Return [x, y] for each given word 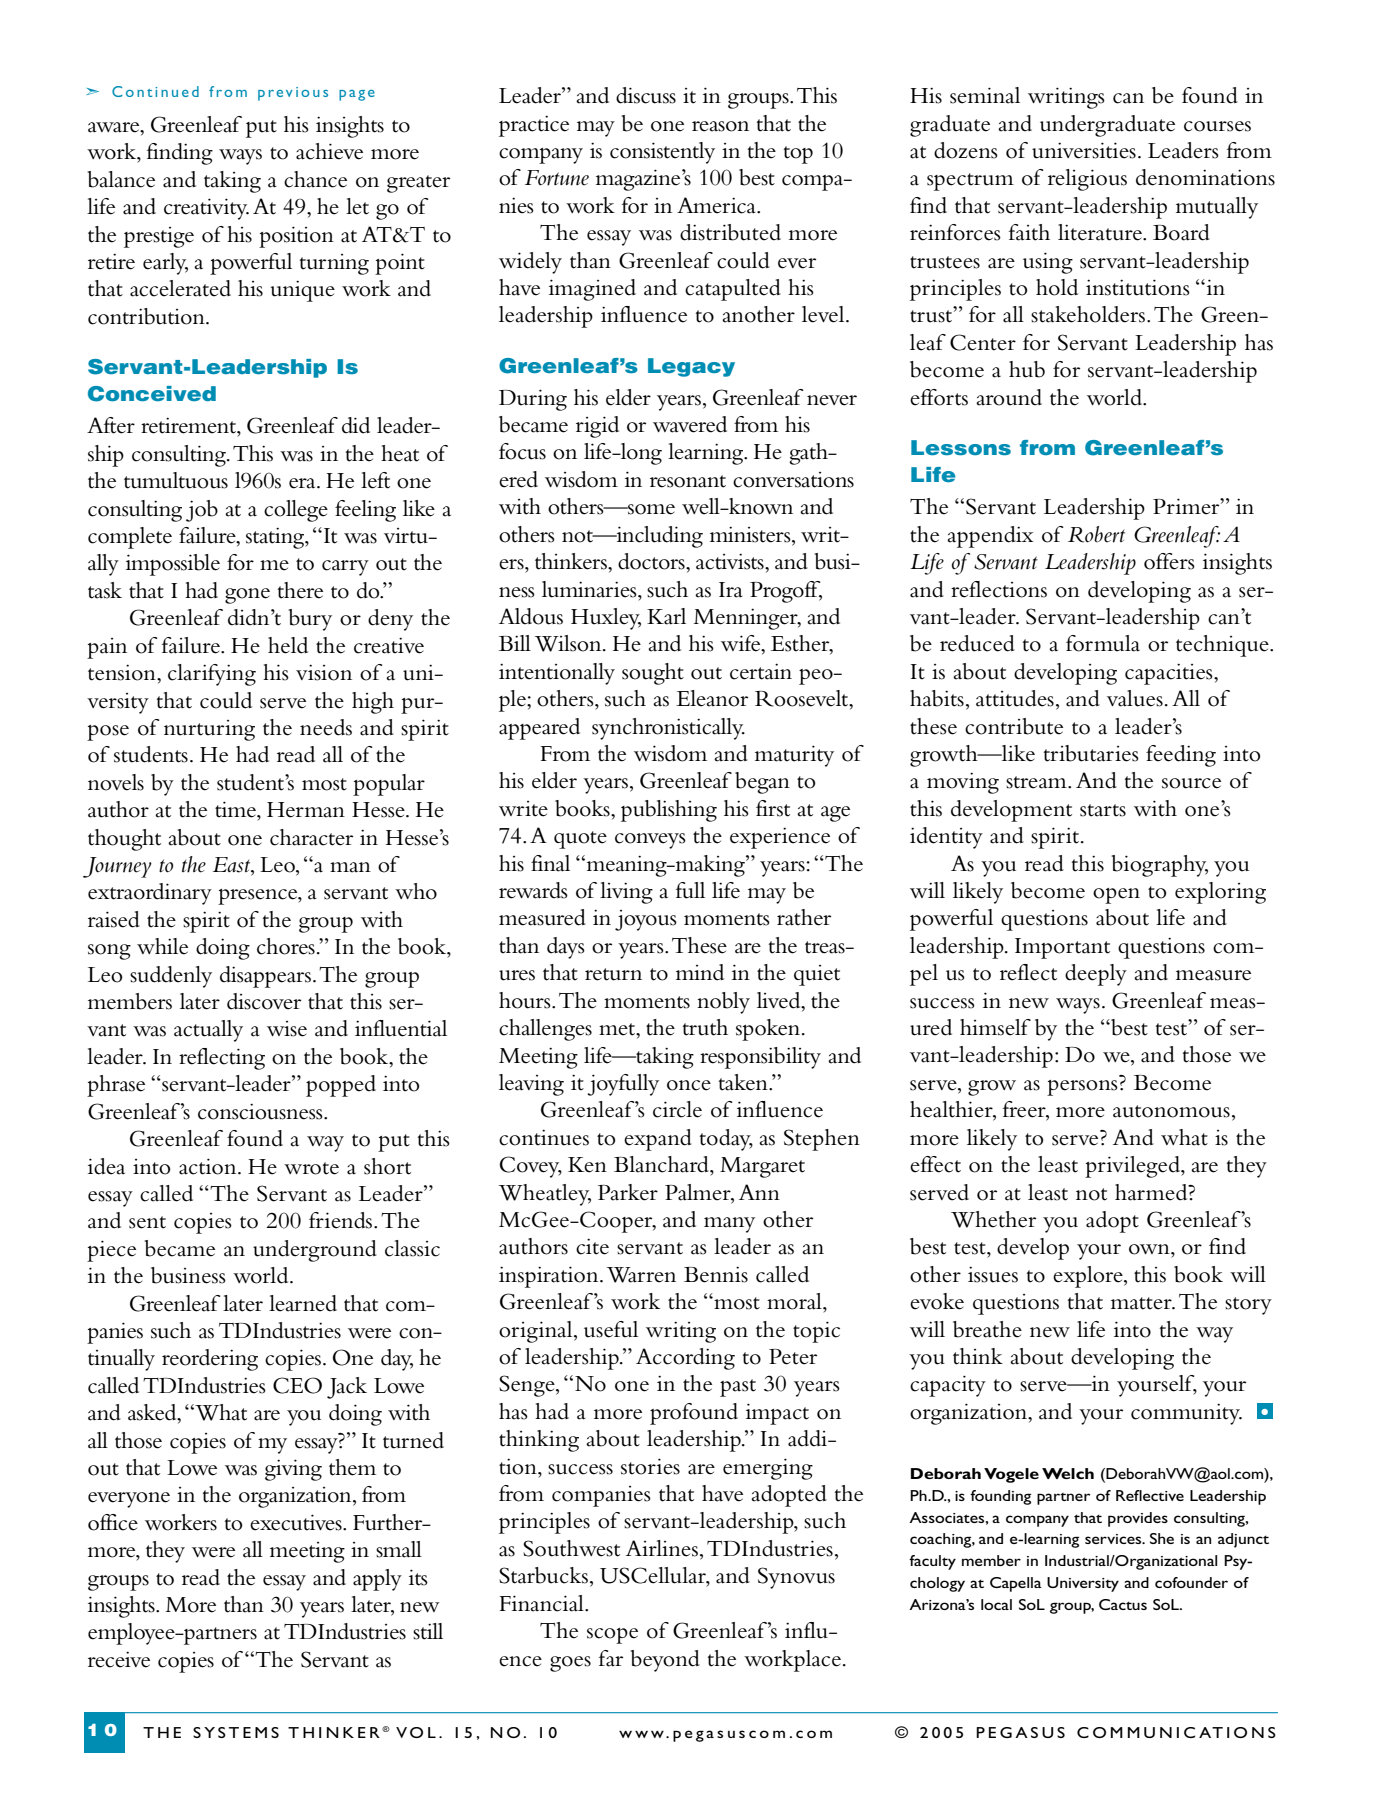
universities [1084, 150]
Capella [1016, 1584]
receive [119, 1659]
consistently [662, 153]
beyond [665, 1661]
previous [293, 94]
